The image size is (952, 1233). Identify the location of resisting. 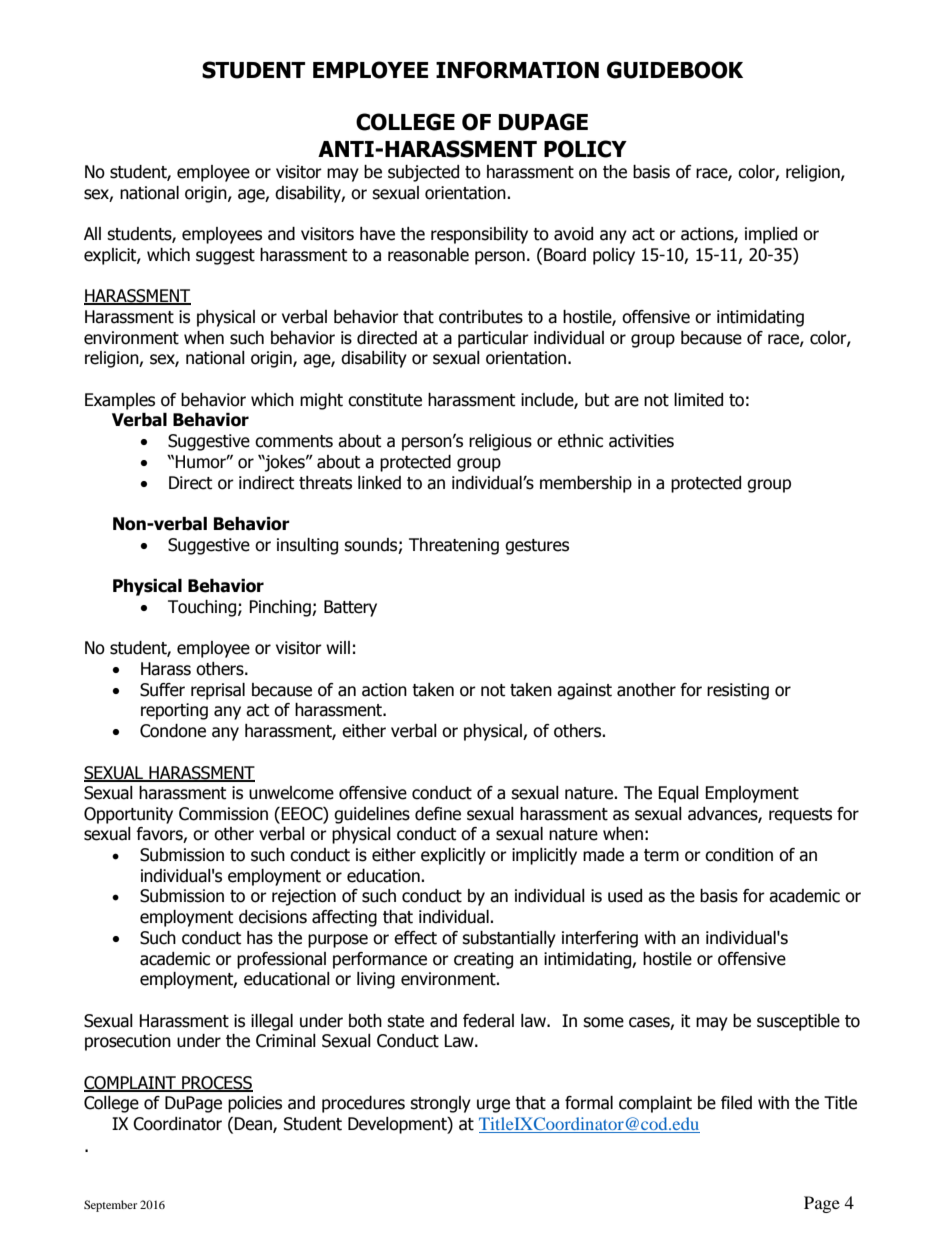
(738, 691).
